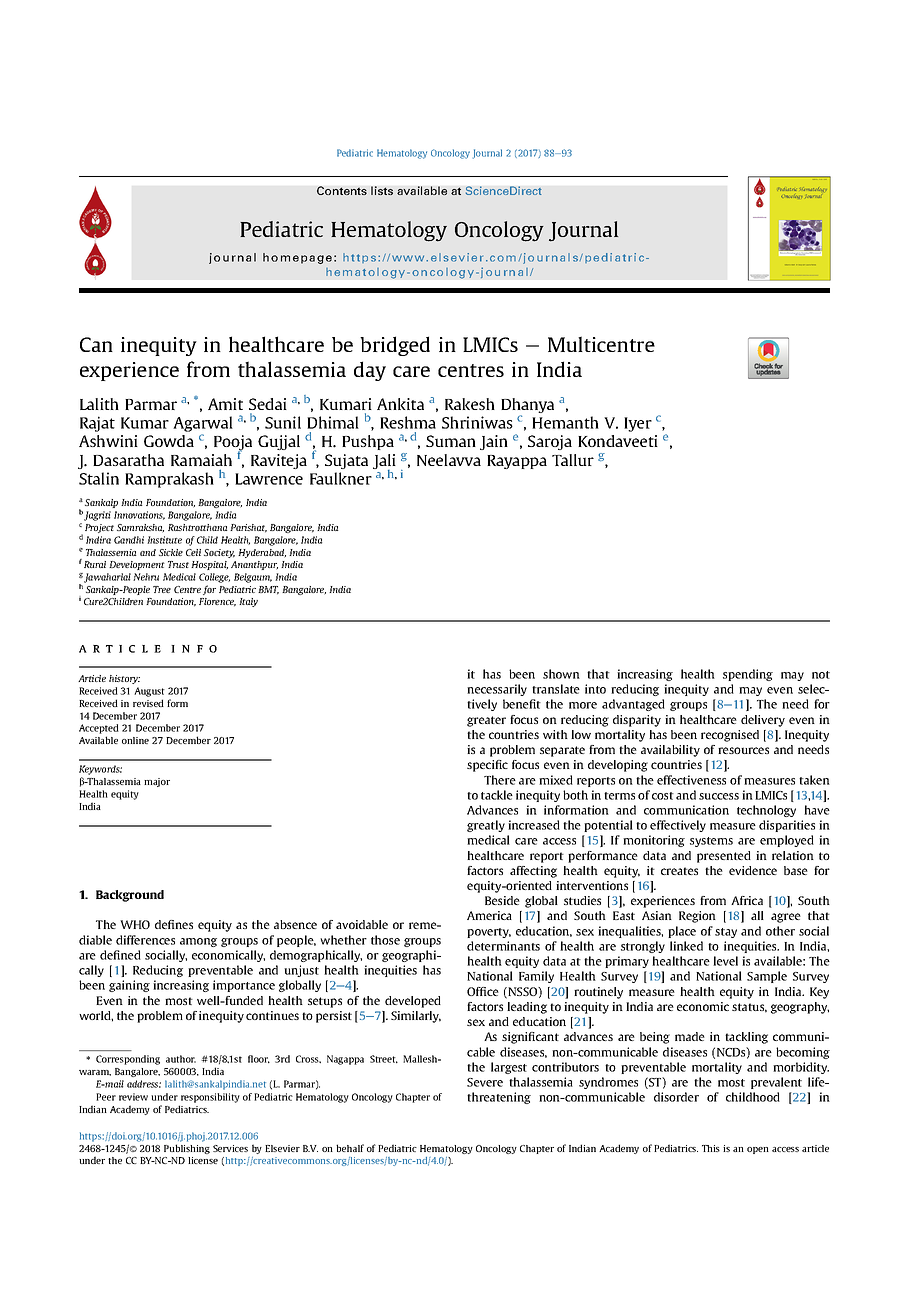 The width and height of the document is (924, 1308). Describe the element at coordinates (169, 441) in the document. I see `Gowda` at that location.
